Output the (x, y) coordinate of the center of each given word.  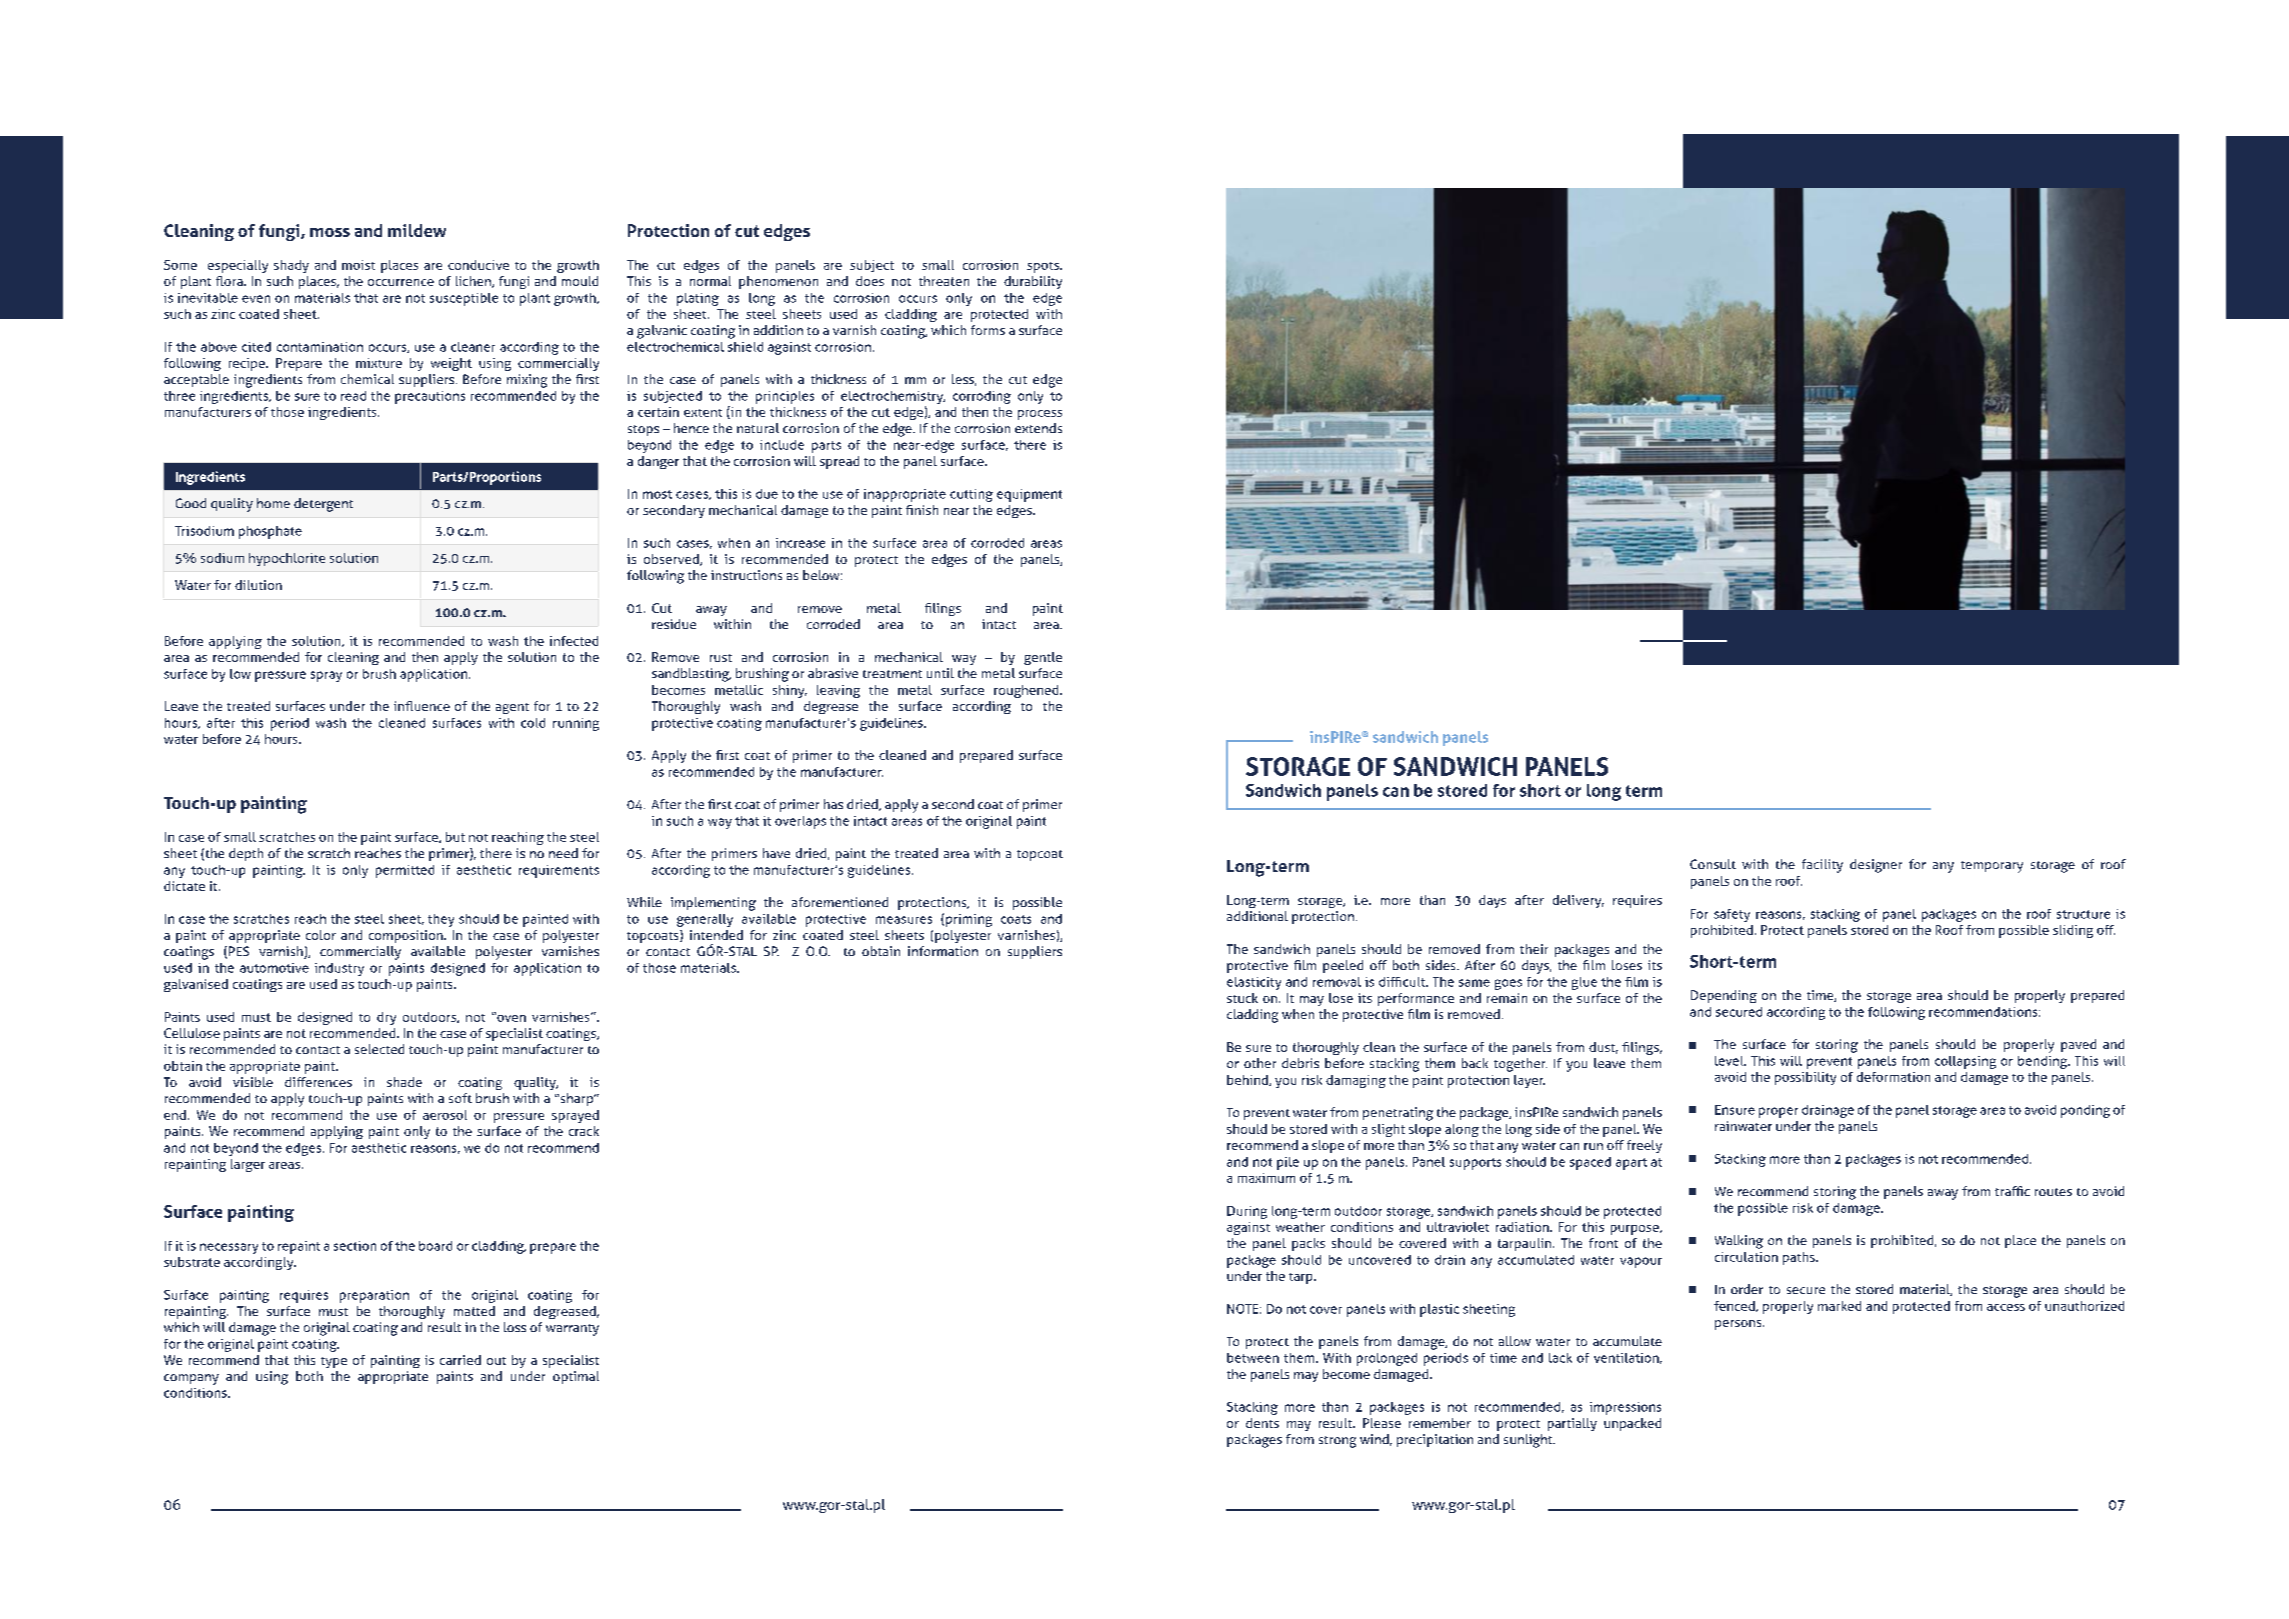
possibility (1805, 1078)
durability (1033, 282)
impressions (1625, 1408)
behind (1248, 1080)
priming (969, 920)
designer (1876, 866)
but (455, 837)
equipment (1029, 495)
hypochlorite (287, 559)
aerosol (445, 1115)
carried (460, 1360)
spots (1044, 267)
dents (1262, 1423)
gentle (1043, 658)
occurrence (401, 282)
